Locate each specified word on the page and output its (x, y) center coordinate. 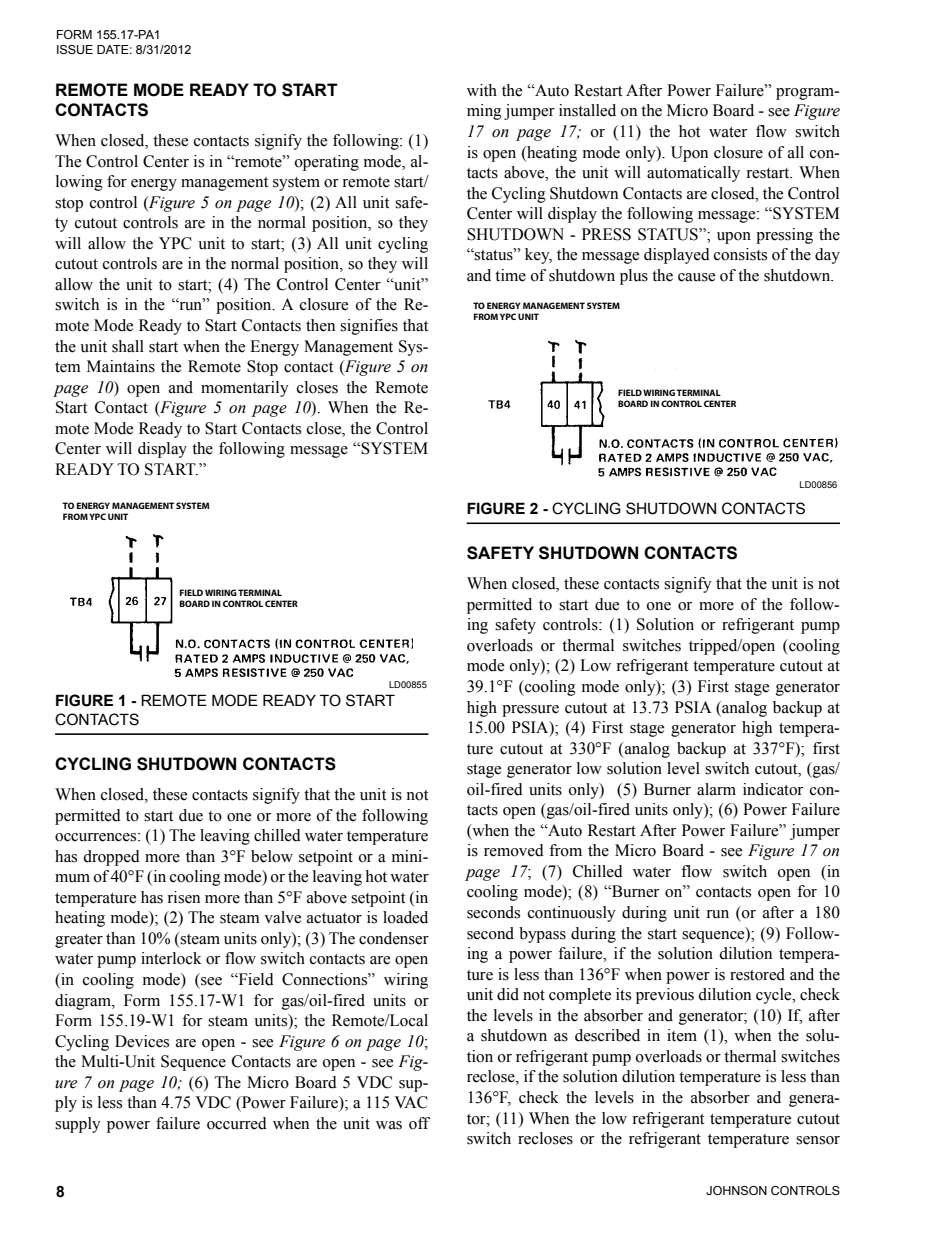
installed (587, 110)
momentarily (245, 389)
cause (696, 277)
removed (514, 850)
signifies (369, 327)
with (482, 90)
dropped (111, 858)
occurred (237, 1123)
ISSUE (75, 50)
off (419, 1123)
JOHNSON (736, 1190)
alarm (716, 789)
